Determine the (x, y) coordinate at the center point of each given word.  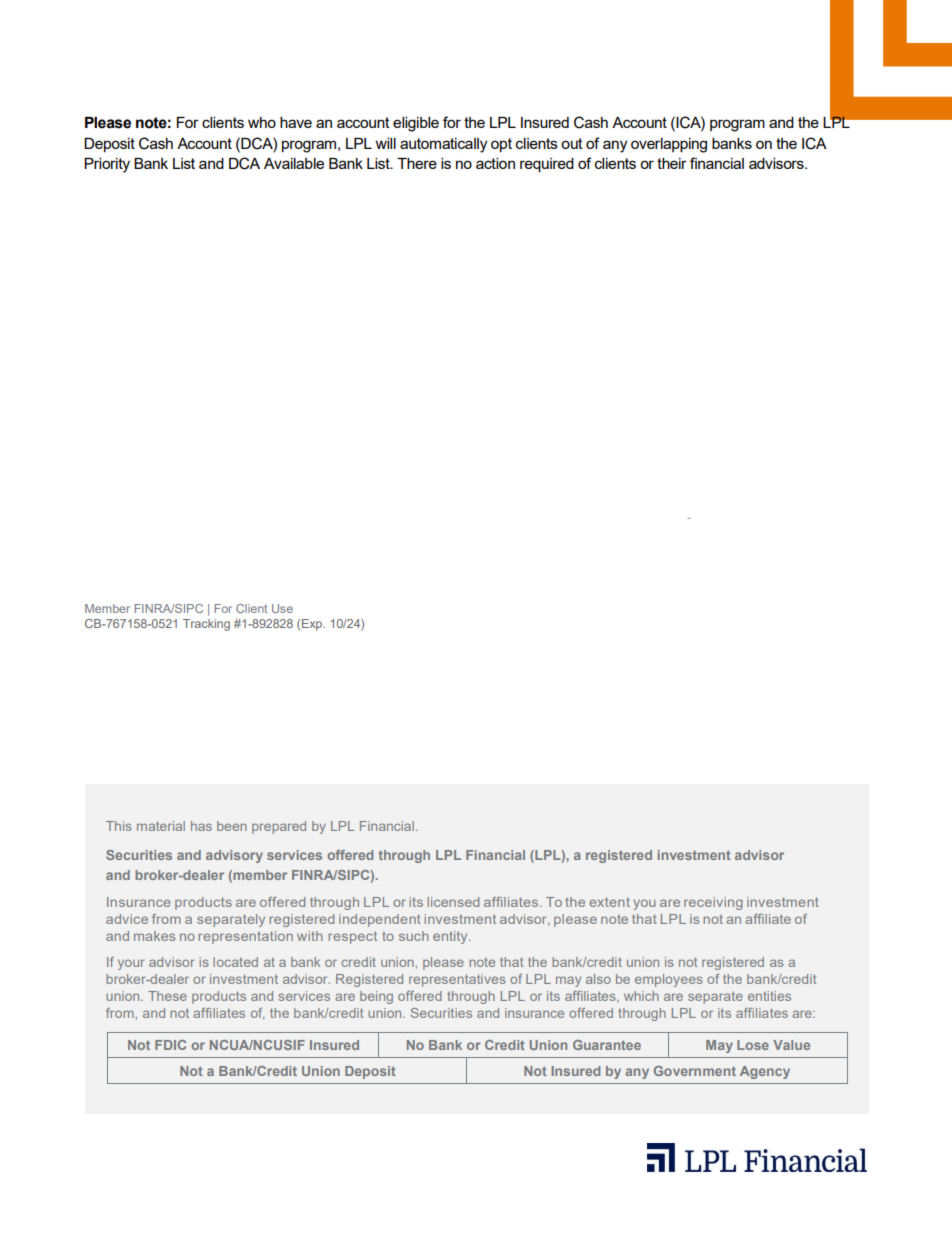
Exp (313, 625)
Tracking (206, 625)
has (201, 826)
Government (695, 1071)
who (262, 122)
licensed (453, 902)
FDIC (170, 1045)
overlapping (669, 145)
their (672, 163)
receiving (713, 903)
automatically (443, 145)
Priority (107, 165)
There (417, 163)
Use (282, 608)
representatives (457, 980)
